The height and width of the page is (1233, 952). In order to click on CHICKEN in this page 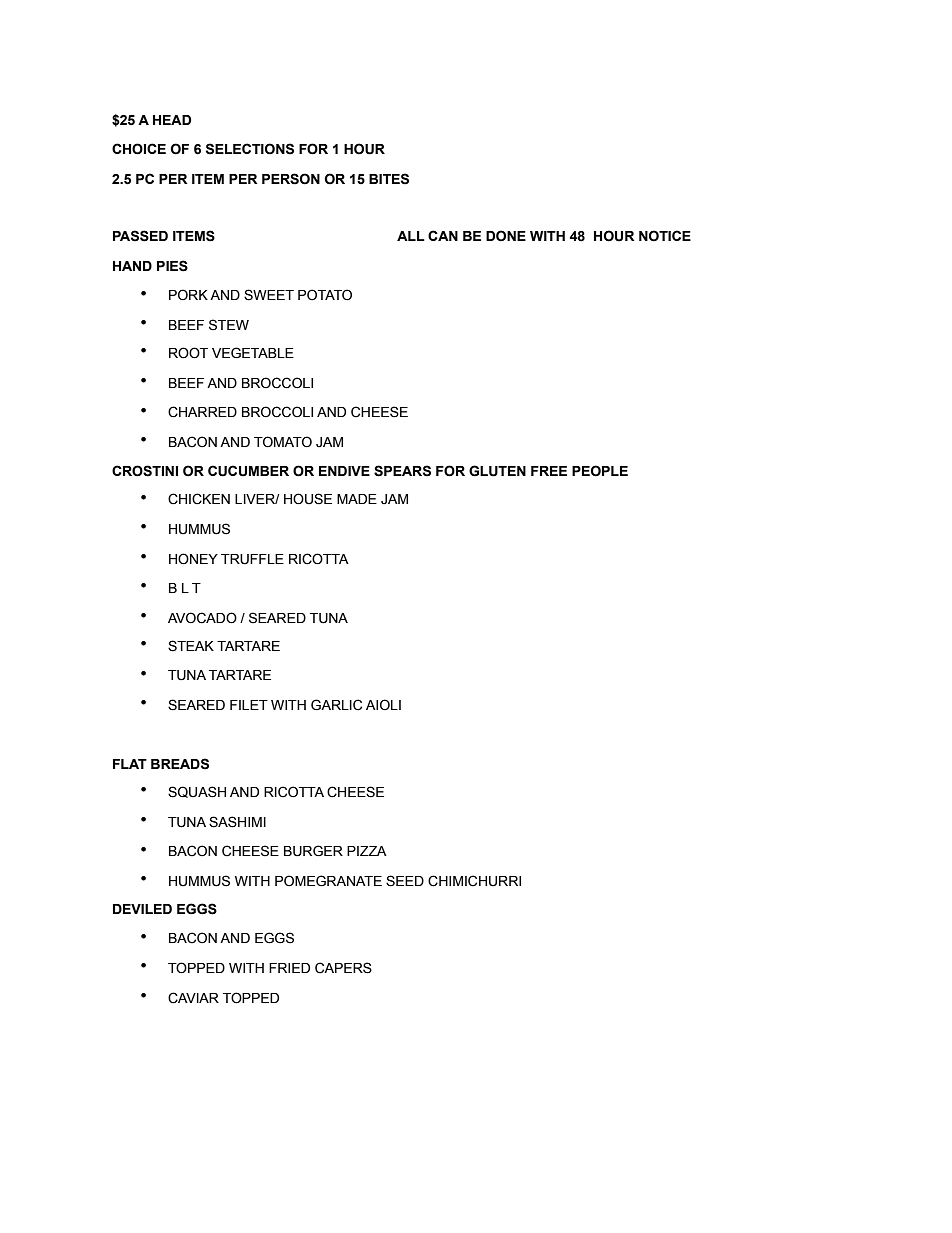, I will do `click(199, 499)`.
